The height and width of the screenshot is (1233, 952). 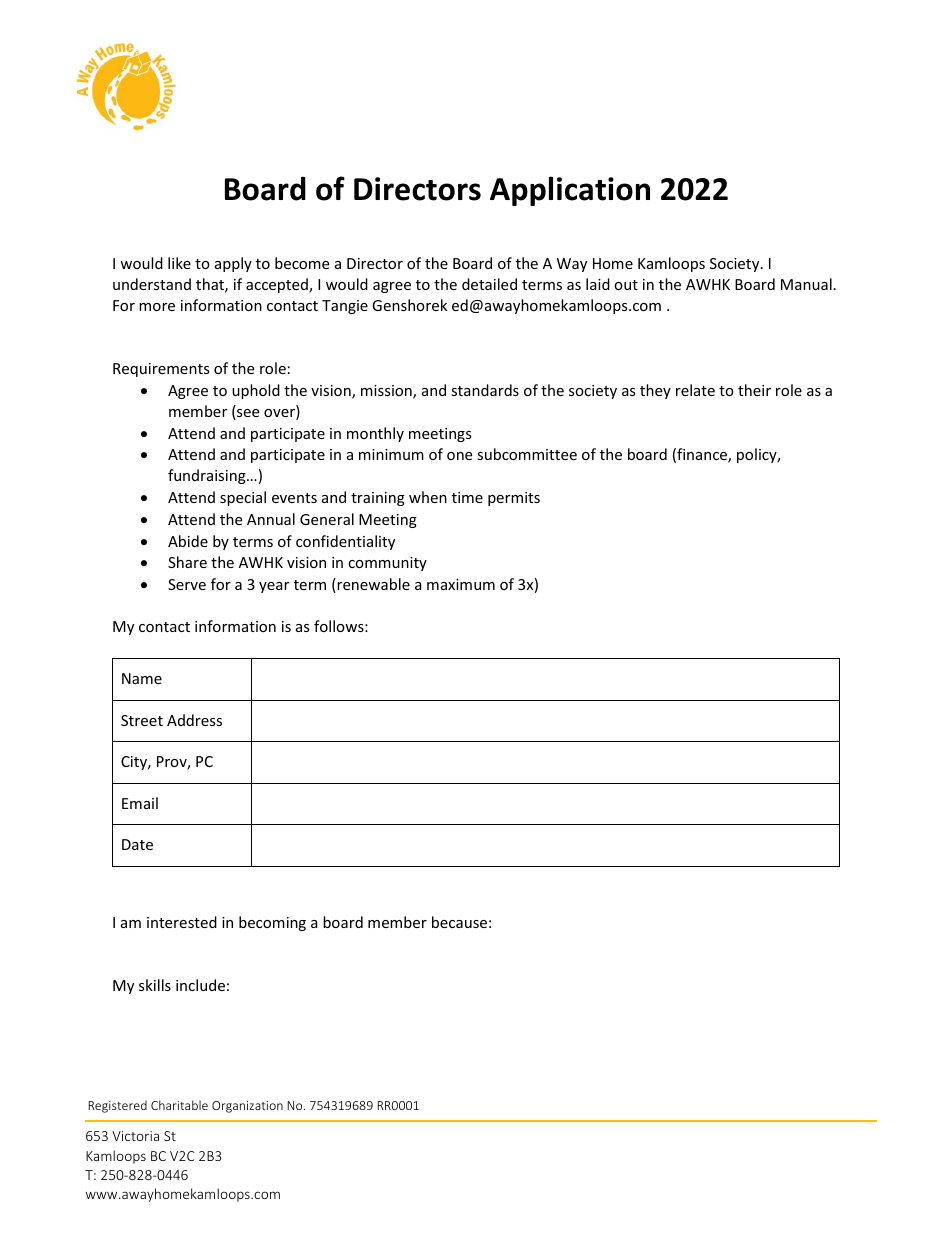 I want to click on Name, so click(x=142, y=678).
